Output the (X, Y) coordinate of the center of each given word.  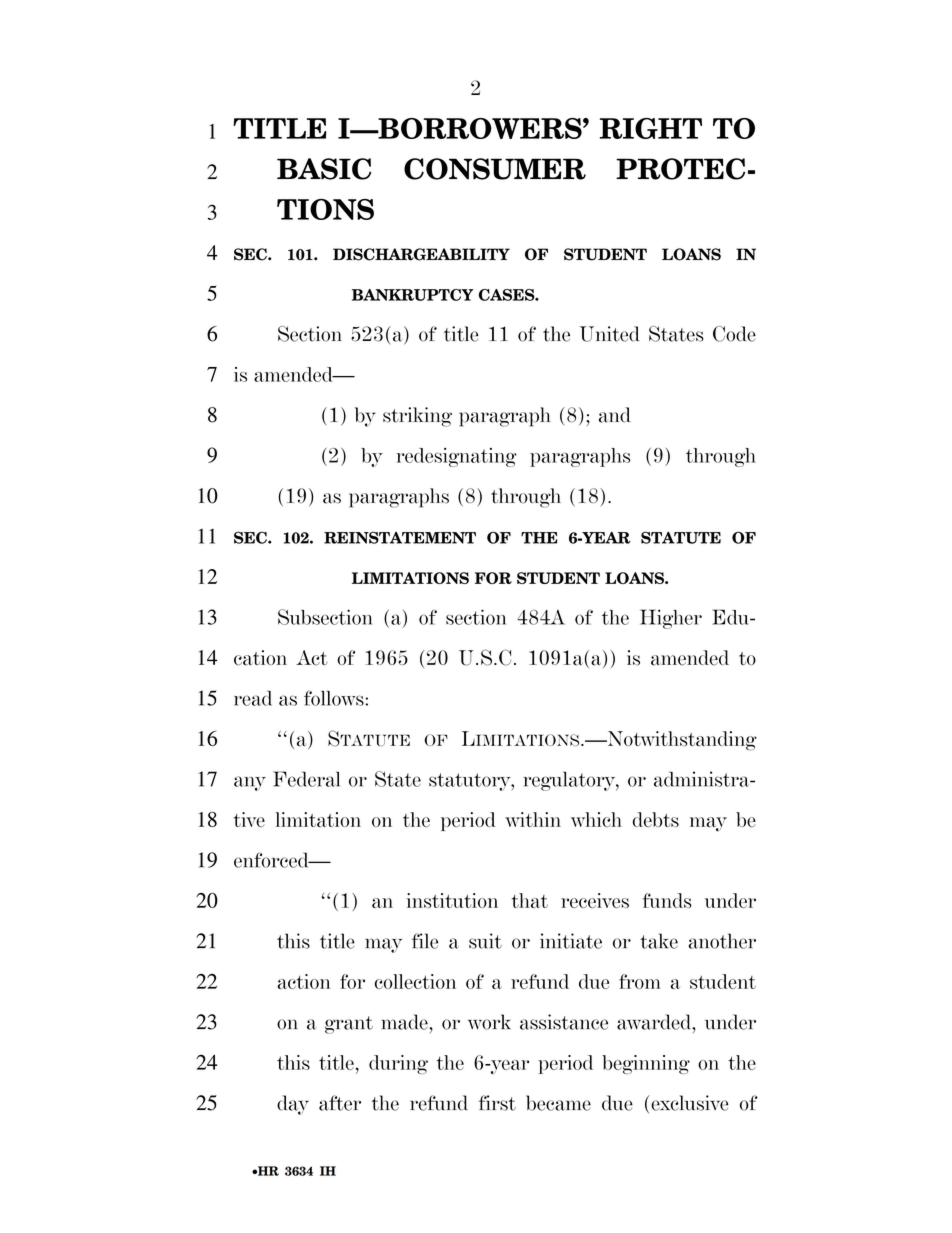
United (609, 334)
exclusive (690, 1103)
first (497, 1103)
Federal (306, 779)
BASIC (324, 169)
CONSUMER (495, 169)
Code (734, 334)
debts (656, 819)
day (293, 1105)
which (596, 819)
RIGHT (651, 128)
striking (417, 417)
